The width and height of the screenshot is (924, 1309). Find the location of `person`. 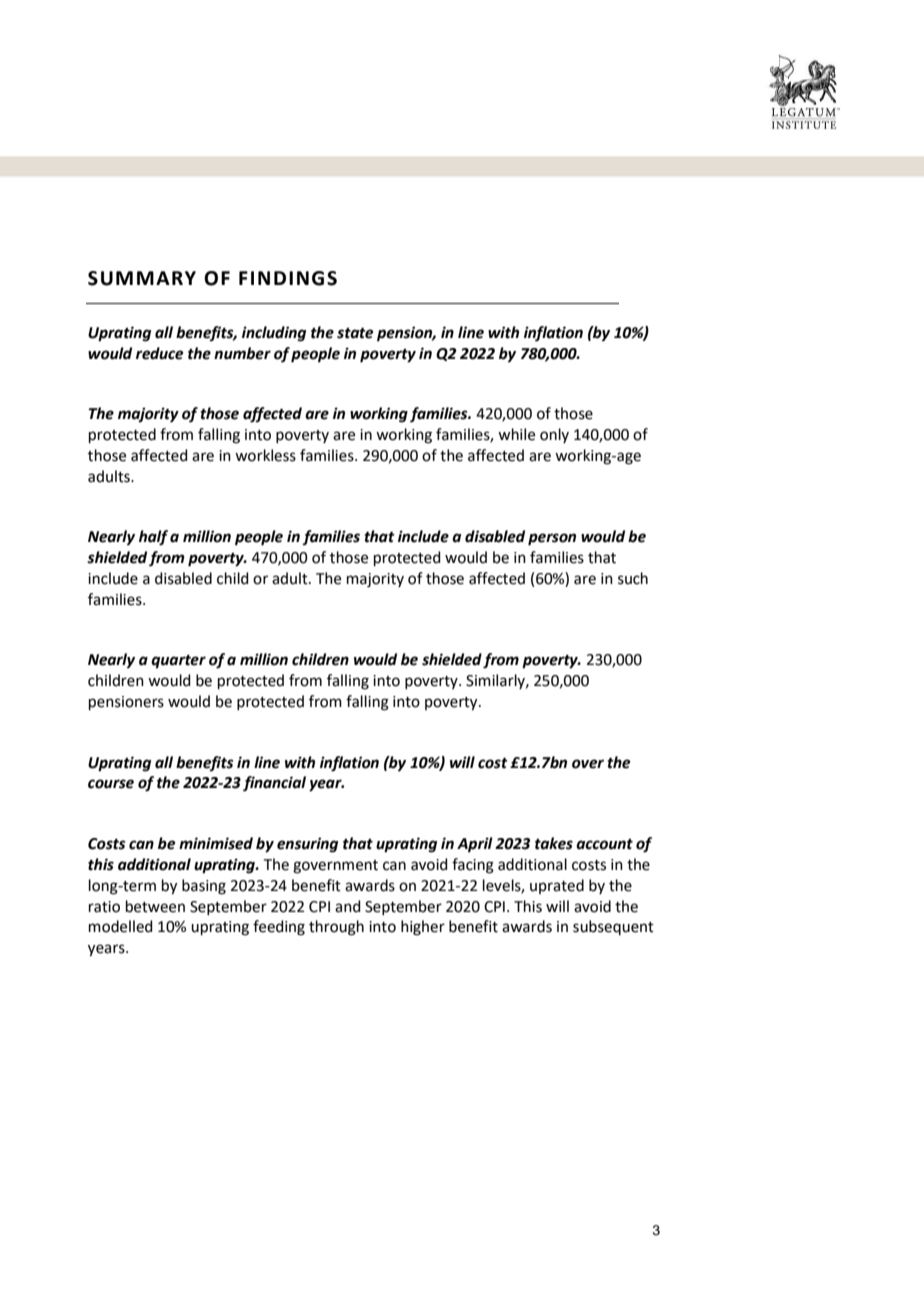

person is located at coordinates (552, 539).
